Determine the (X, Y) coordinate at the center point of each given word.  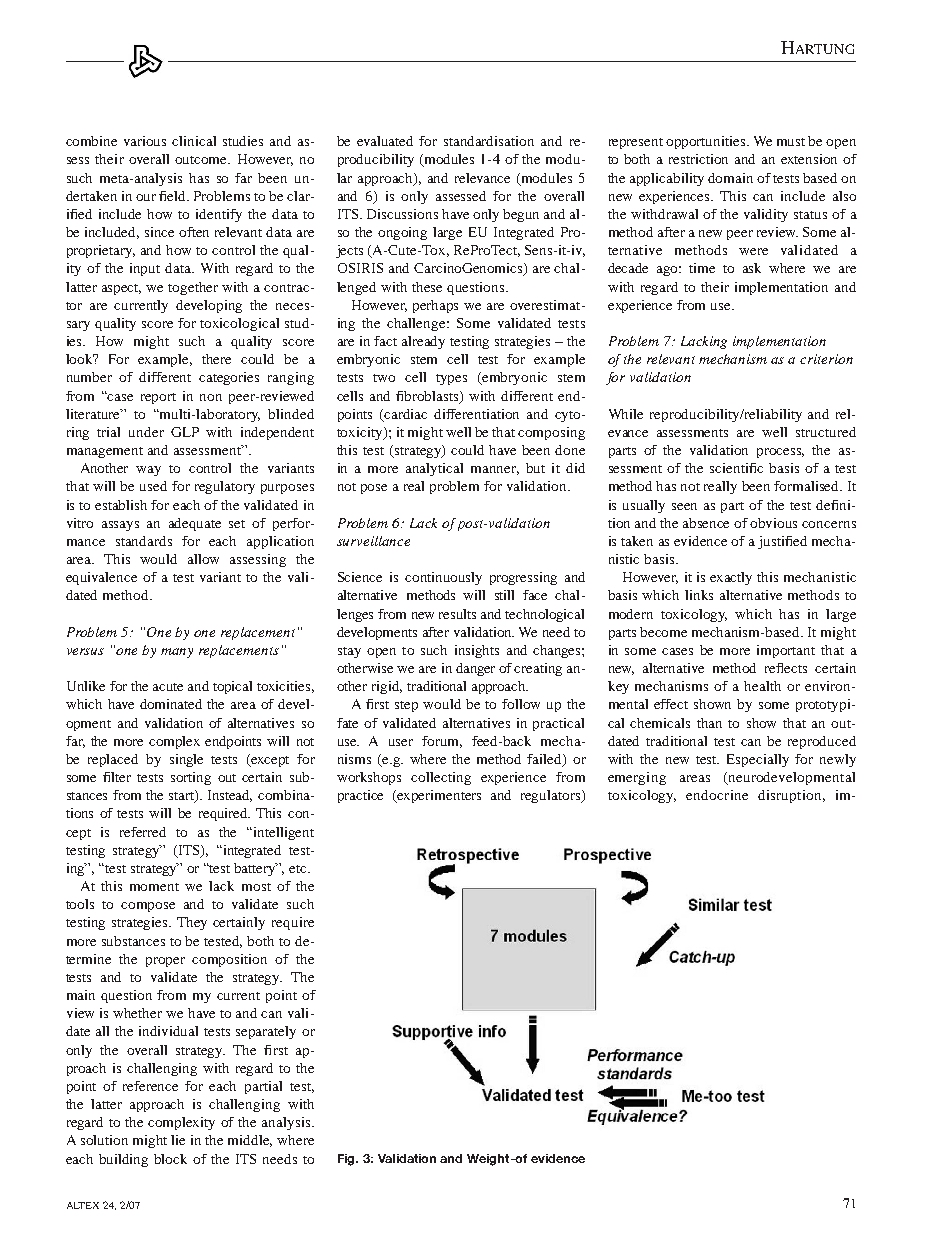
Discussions (402, 214)
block (170, 1159)
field (174, 196)
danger (475, 669)
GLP (185, 432)
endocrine (717, 795)
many (177, 653)
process (780, 453)
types (451, 379)
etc (299, 869)
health (762, 686)
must (791, 142)
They (192, 923)
